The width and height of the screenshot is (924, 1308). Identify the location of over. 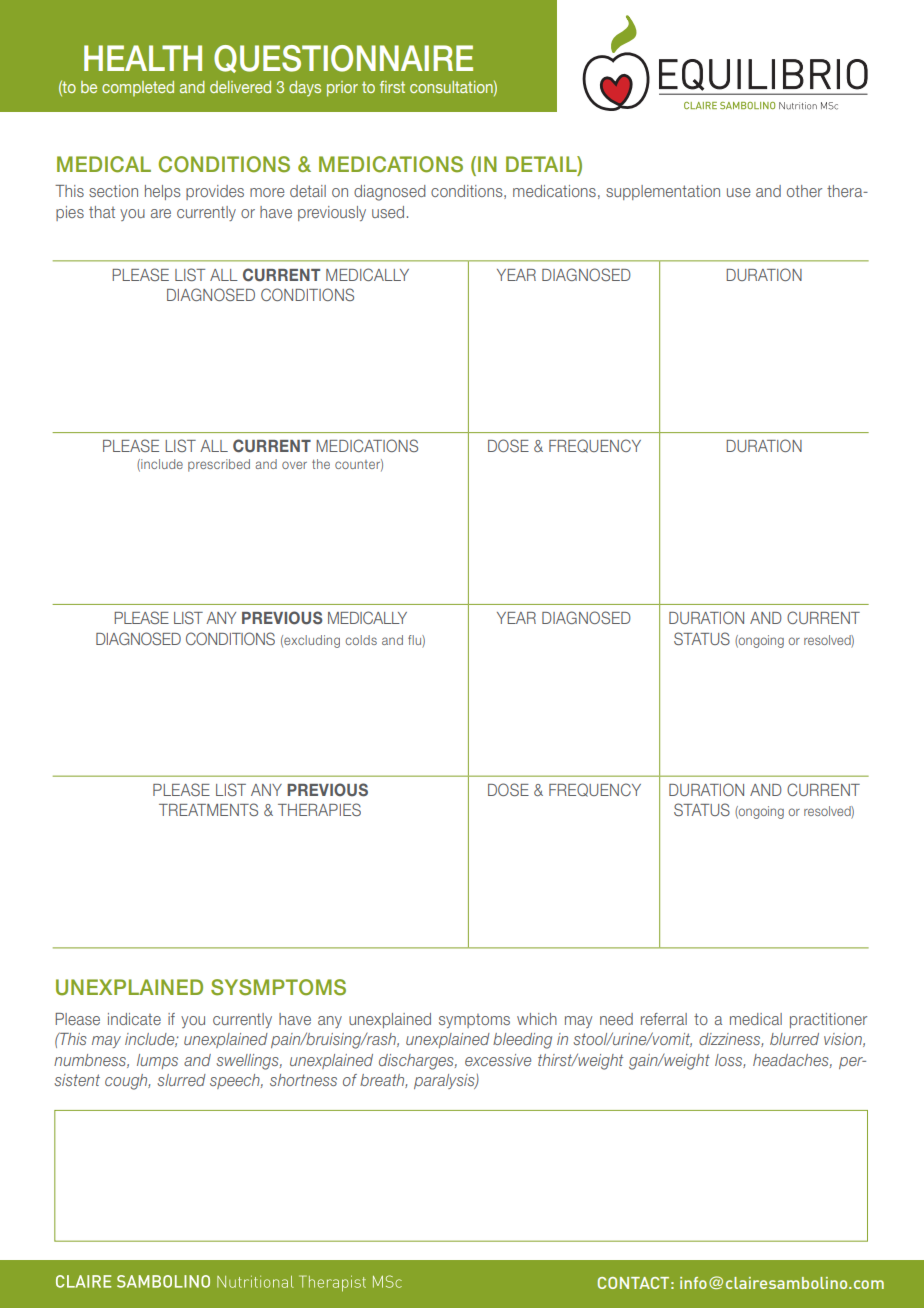
(294, 465).
